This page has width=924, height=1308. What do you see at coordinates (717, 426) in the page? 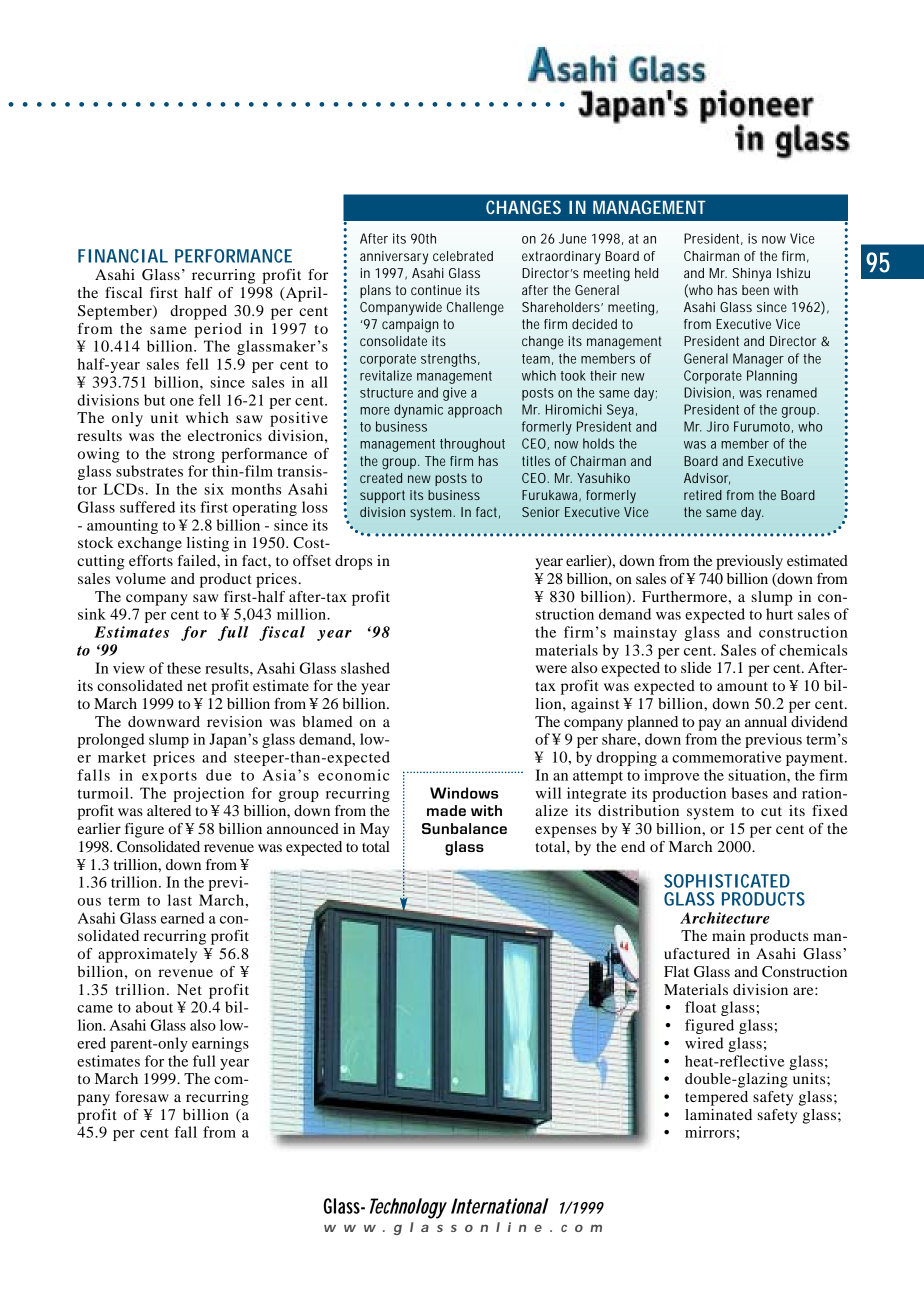
I see `Jiro` at bounding box center [717, 426].
